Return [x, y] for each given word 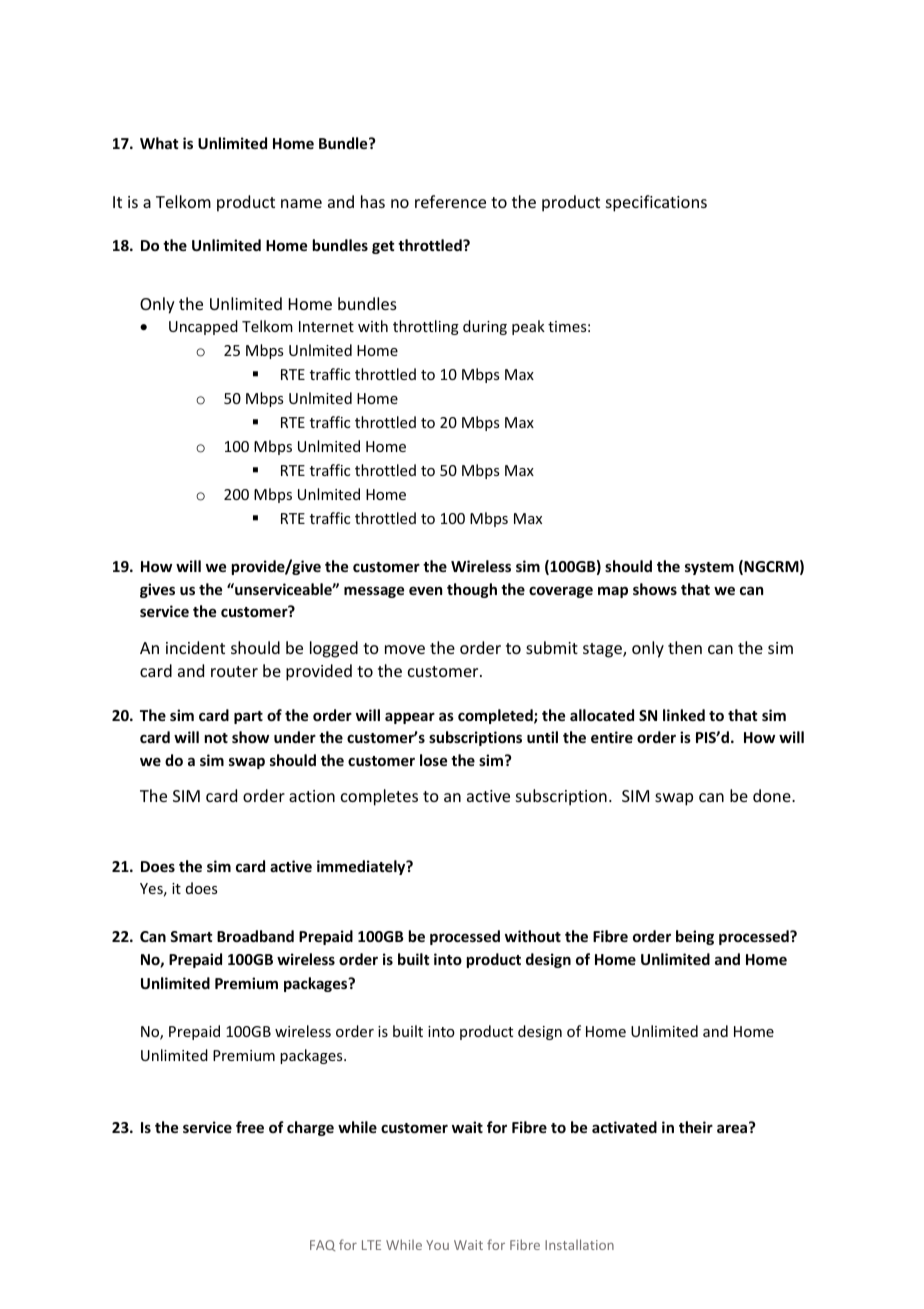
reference [450, 201]
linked [684, 715]
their [696, 1127]
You [437, 1245]
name [301, 203]
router [234, 671]
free [250, 1127]
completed [496, 716]
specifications [656, 203]
